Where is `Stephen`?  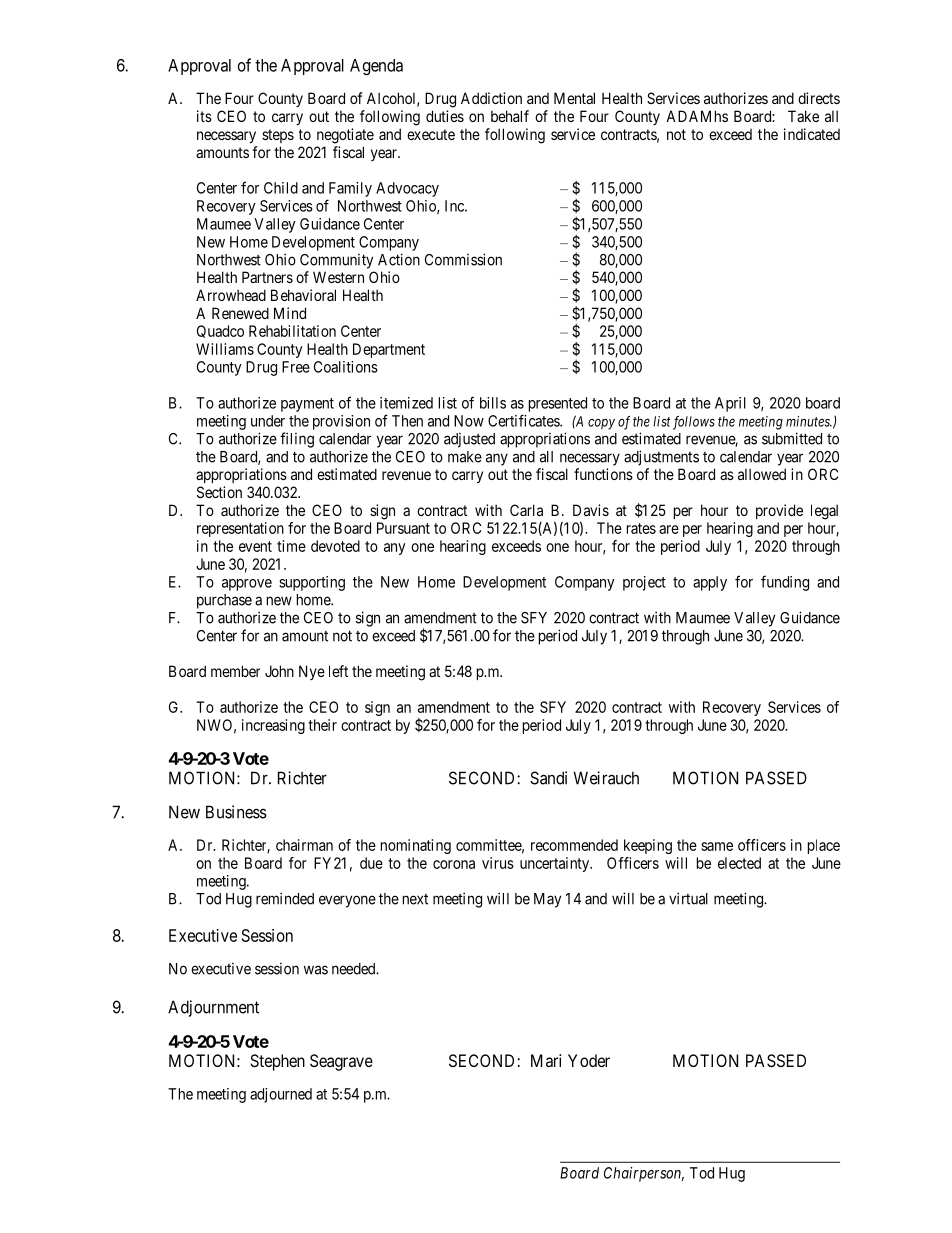 Stephen is located at coordinates (277, 1062).
